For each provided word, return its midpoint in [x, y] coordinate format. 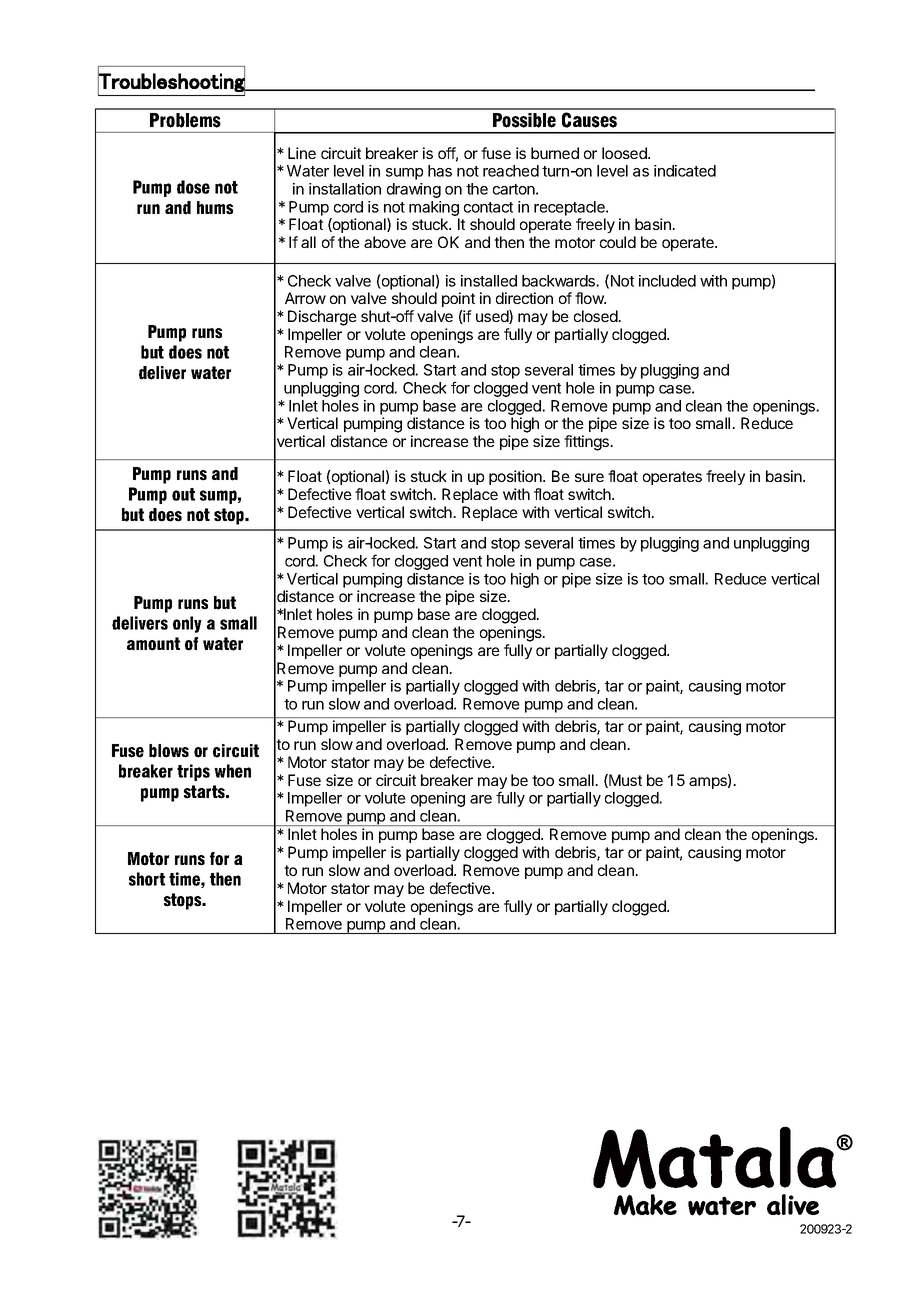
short [147, 879]
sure [589, 477]
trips [193, 772]
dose [193, 187]
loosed [625, 153]
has [440, 171]
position [516, 477]
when [232, 771]
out [183, 494]
